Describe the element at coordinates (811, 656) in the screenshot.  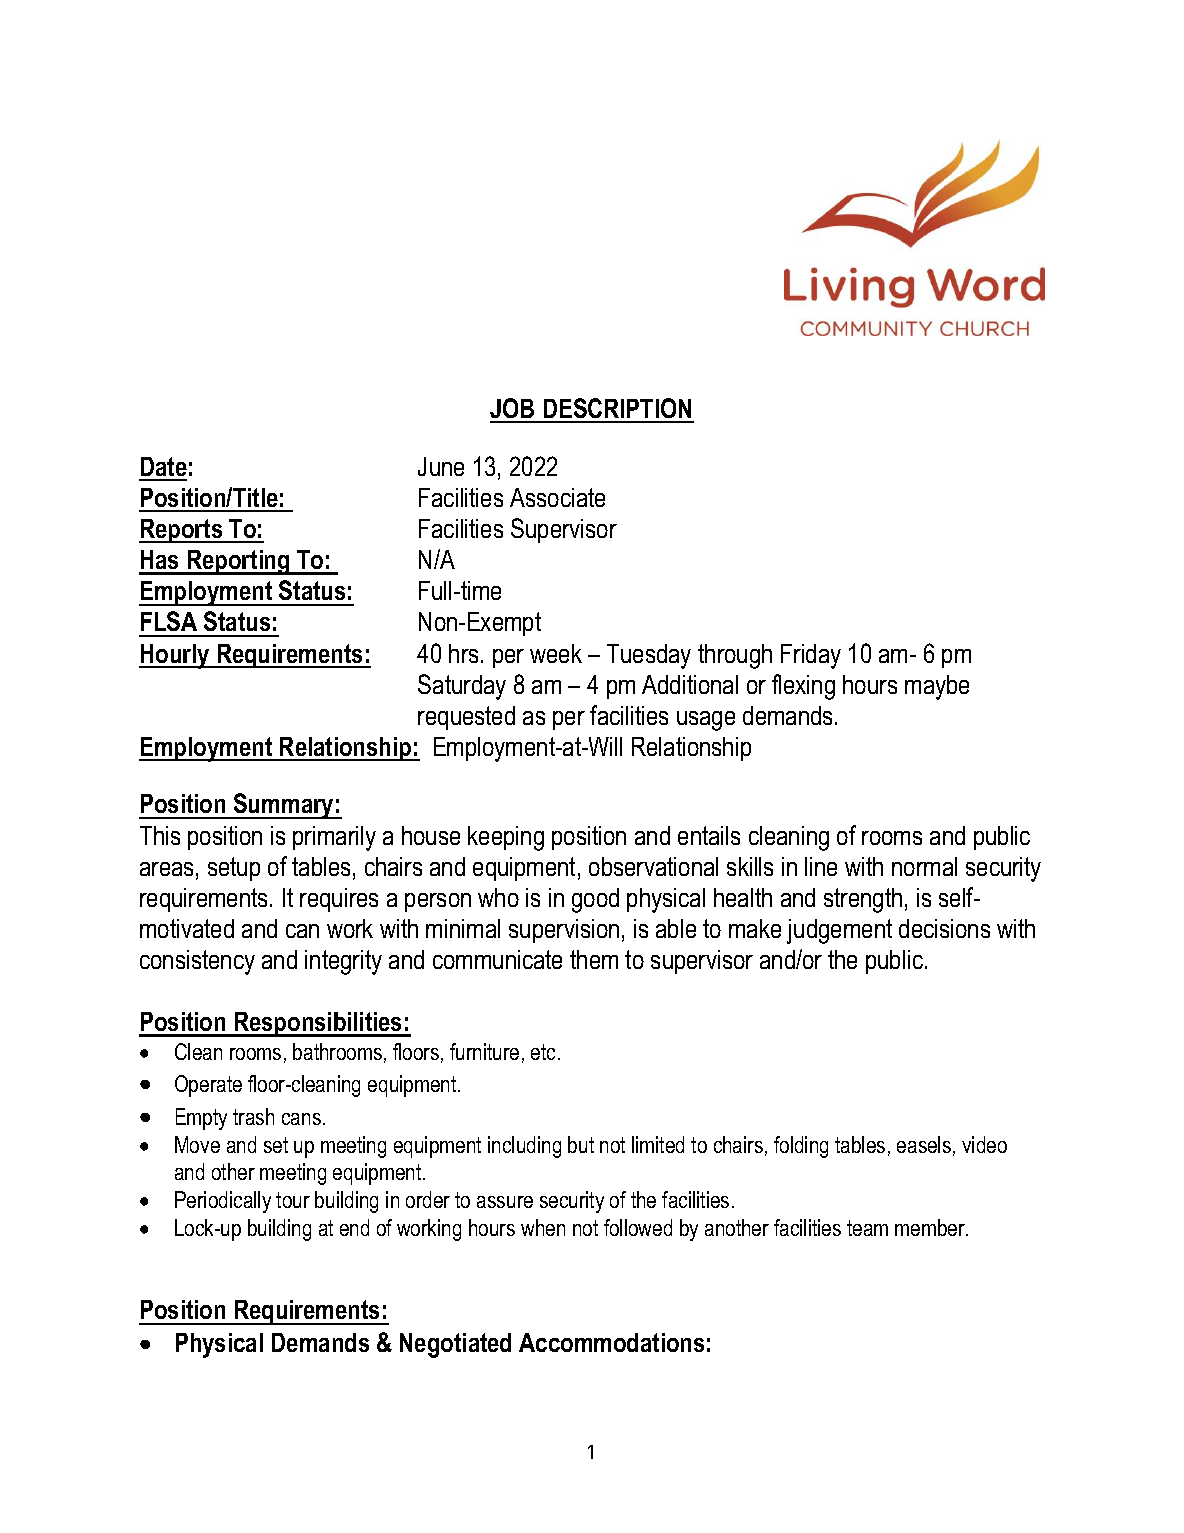
I see `Friday` at that location.
